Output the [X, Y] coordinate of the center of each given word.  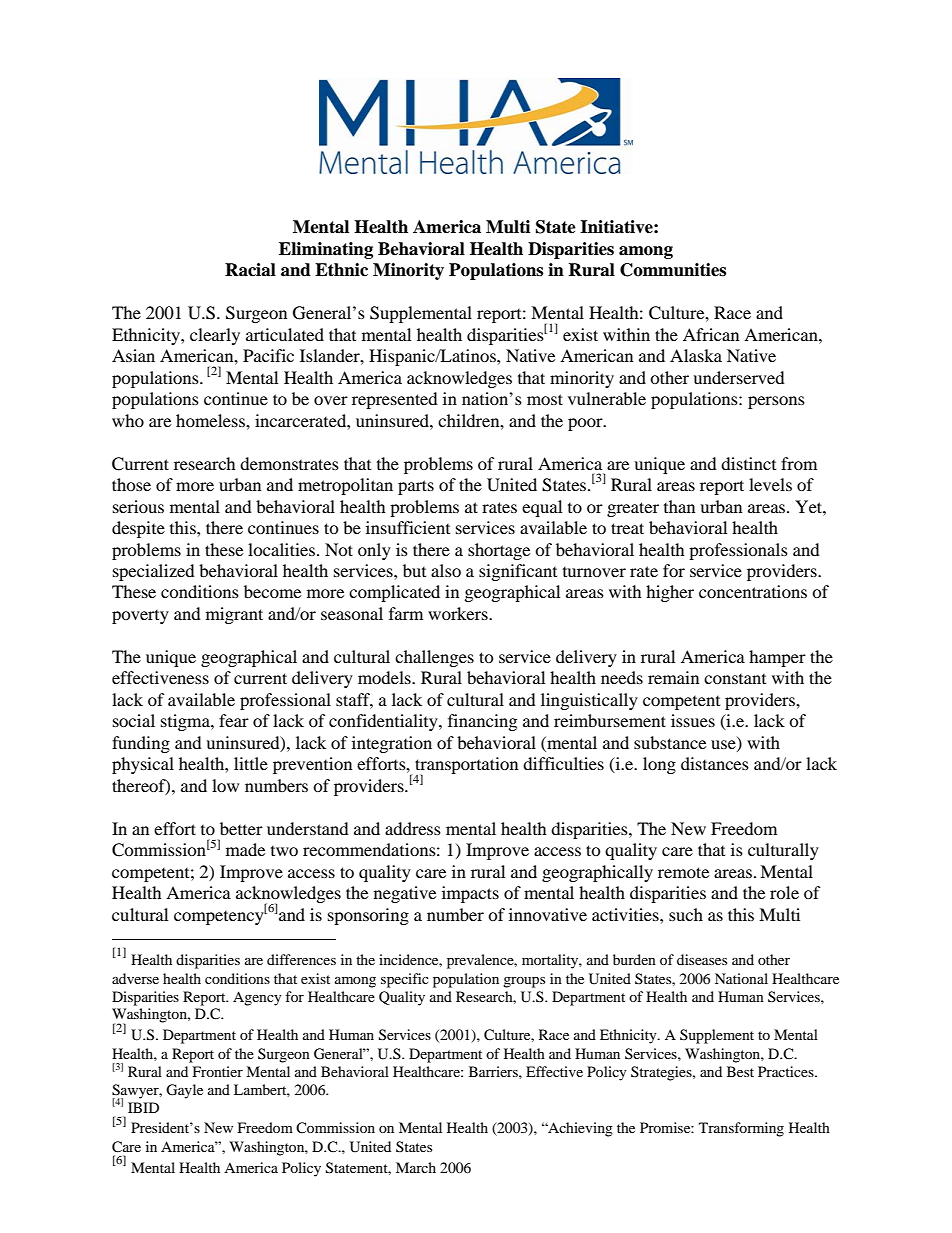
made [245, 849]
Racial [250, 270]
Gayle [184, 1091]
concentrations [753, 591]
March [416, 1167]
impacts [470, 894]
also [446, 570]
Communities [673, 270]
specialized [154, 572]
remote [683, 872]
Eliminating [326, 250]
